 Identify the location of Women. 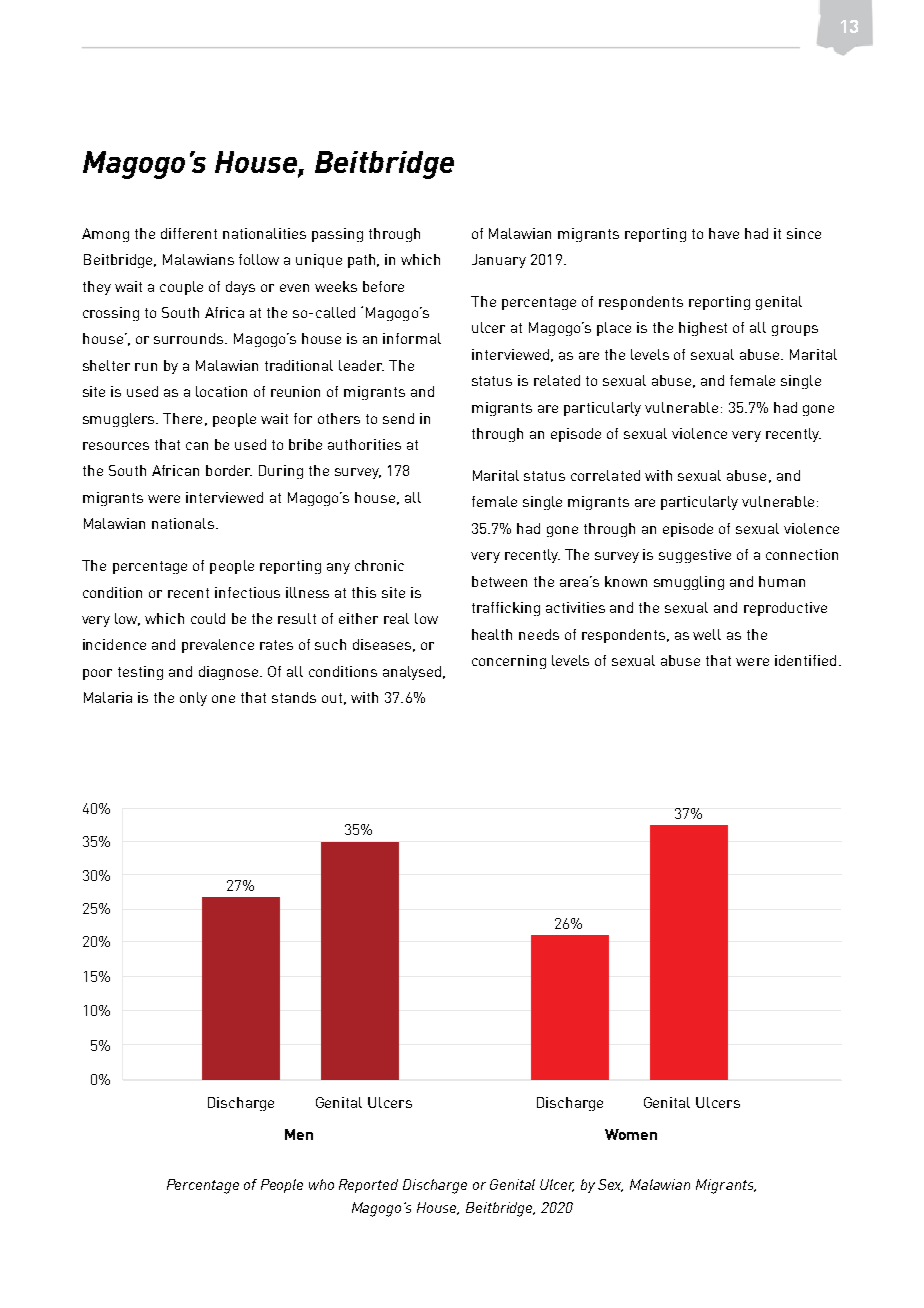
(631, 1134).
